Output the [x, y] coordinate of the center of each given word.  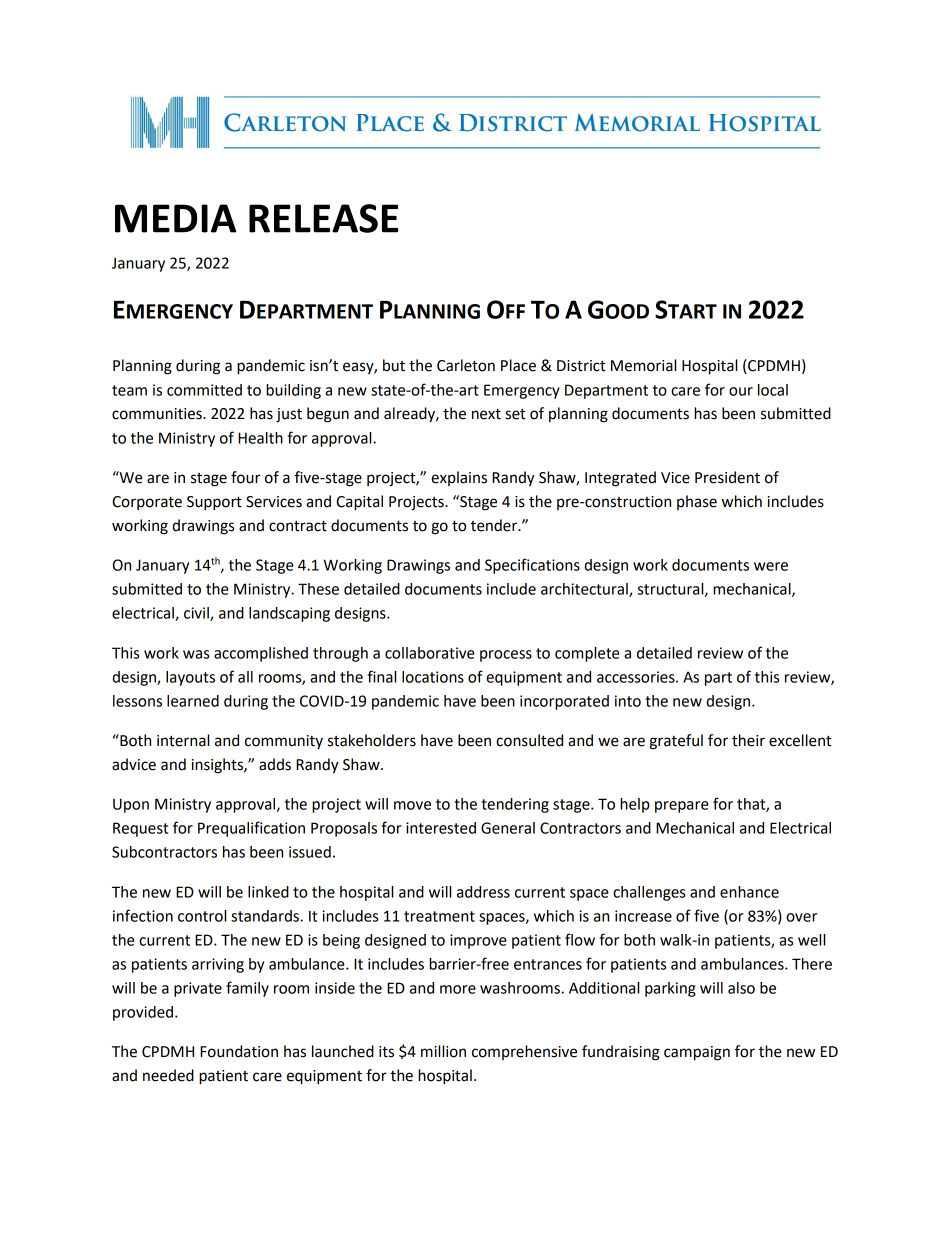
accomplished [261, 654]
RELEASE [323, 218]
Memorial [643, 365]
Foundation [239, 1051]
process [506, 656]
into [628, 701]
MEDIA [175, 218]
